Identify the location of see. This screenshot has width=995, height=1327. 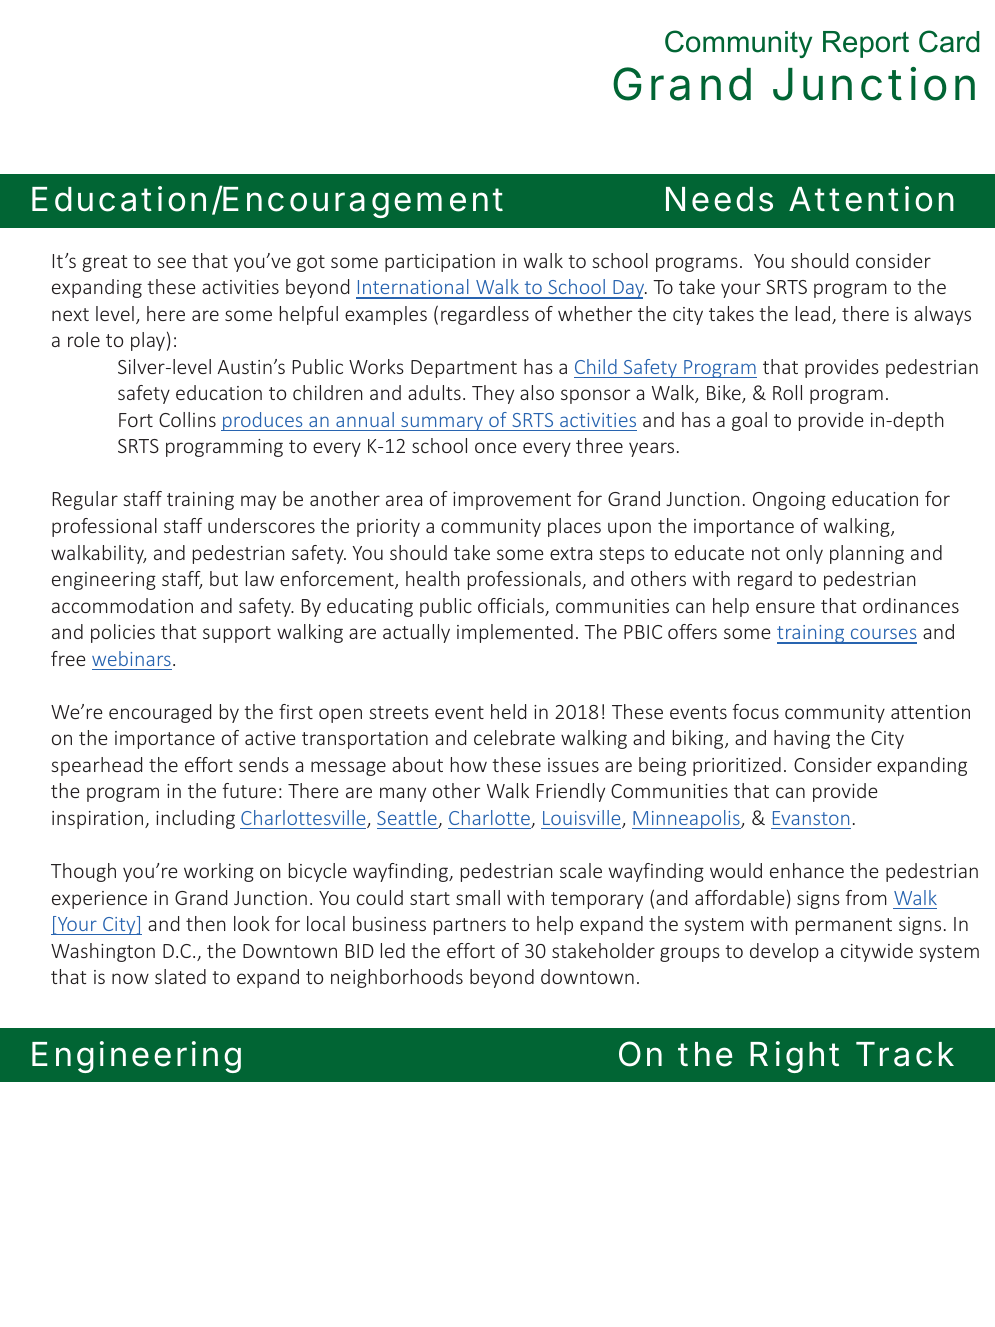
(171, 262).
